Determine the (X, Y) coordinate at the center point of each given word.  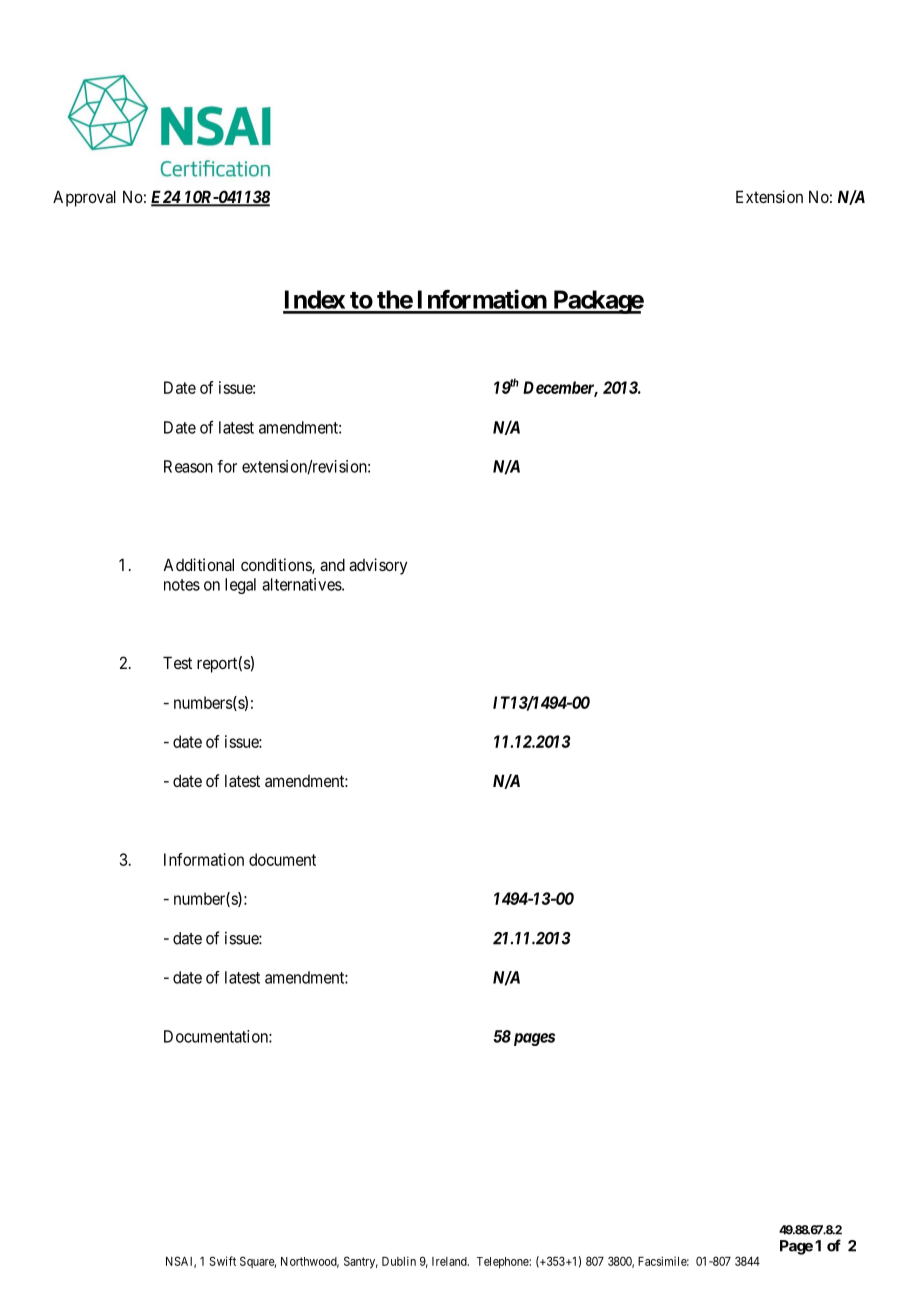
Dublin (399, 1261)
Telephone (503, 1263)
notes (182, 585)
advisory (378, 566)
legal (240, 586)
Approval (84, 198)
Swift (223, 1261)
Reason (188, 466)
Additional (198, 564)
